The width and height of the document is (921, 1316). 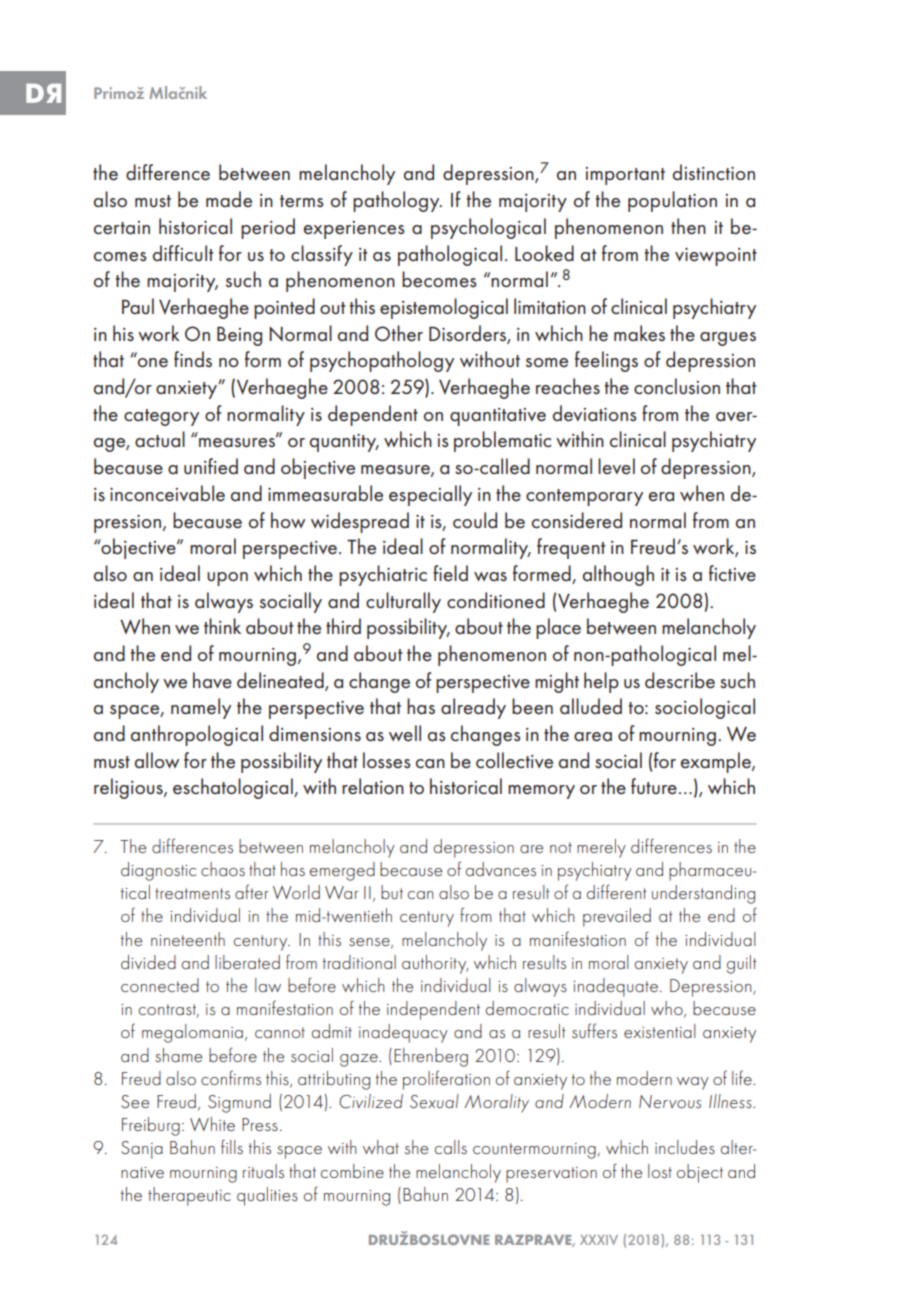 I want to click on psychological, so click(x=488, y=228).
